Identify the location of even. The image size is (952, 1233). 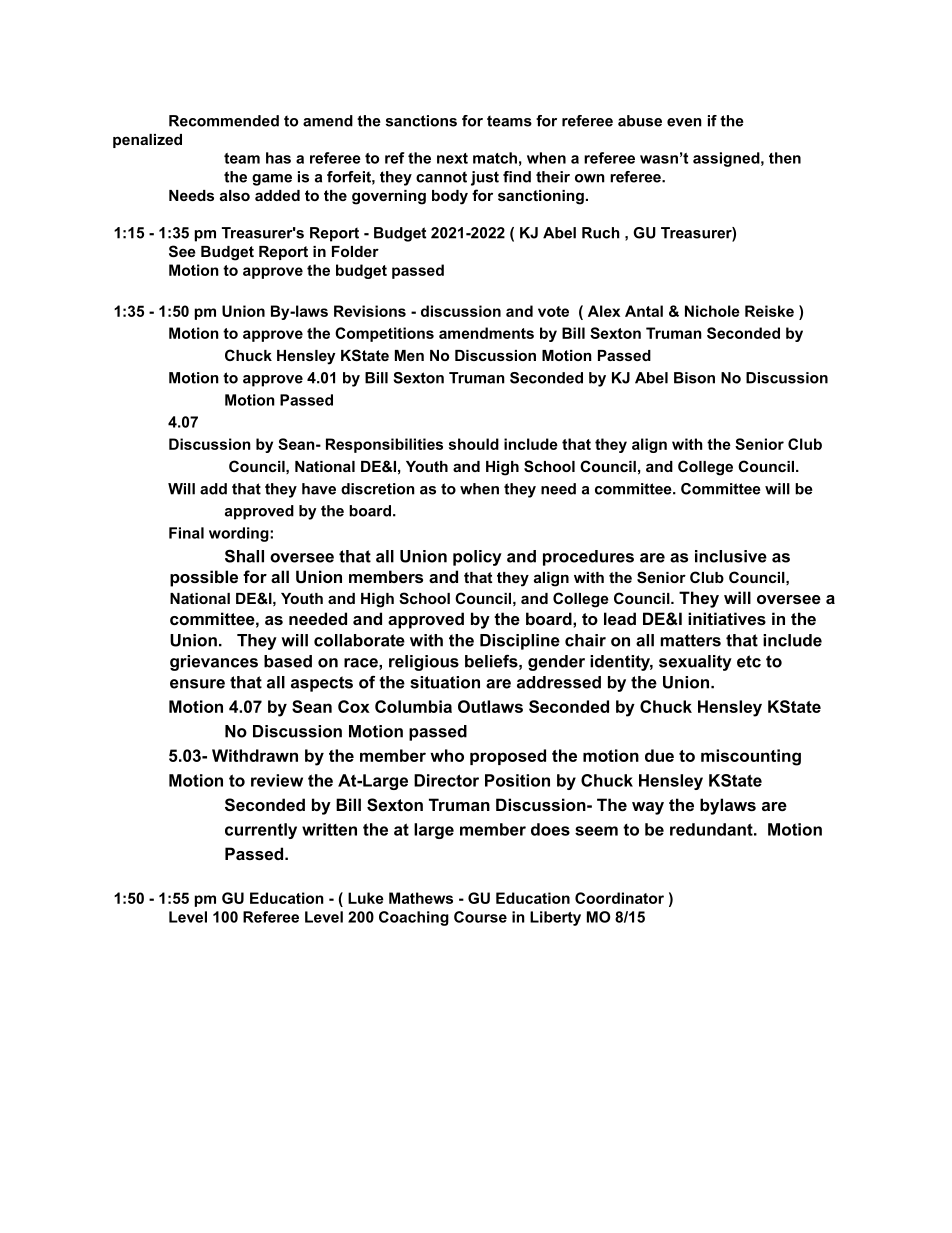
(684, 122).
